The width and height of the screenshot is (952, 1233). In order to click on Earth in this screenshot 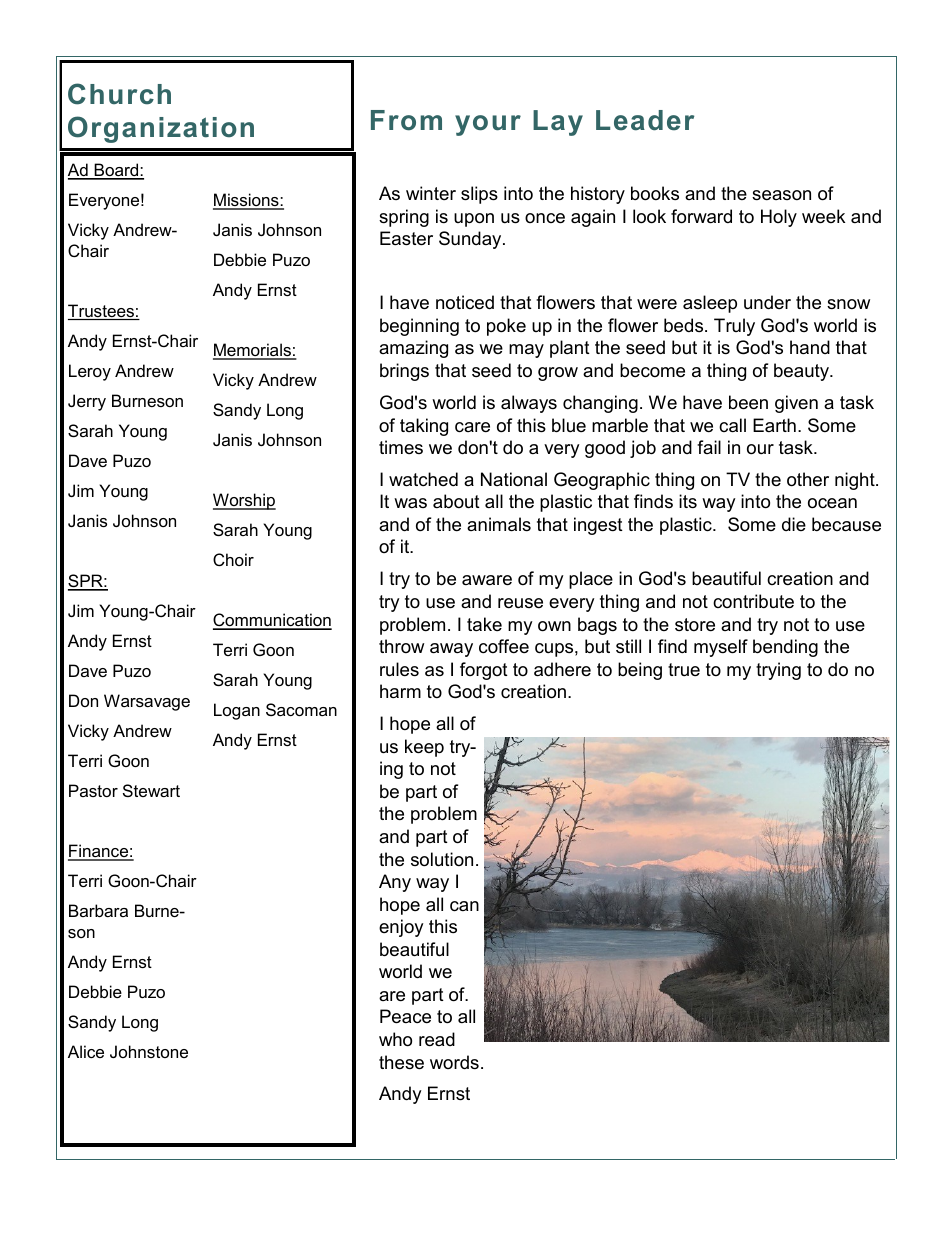, I will do `click(774, 425)`.
